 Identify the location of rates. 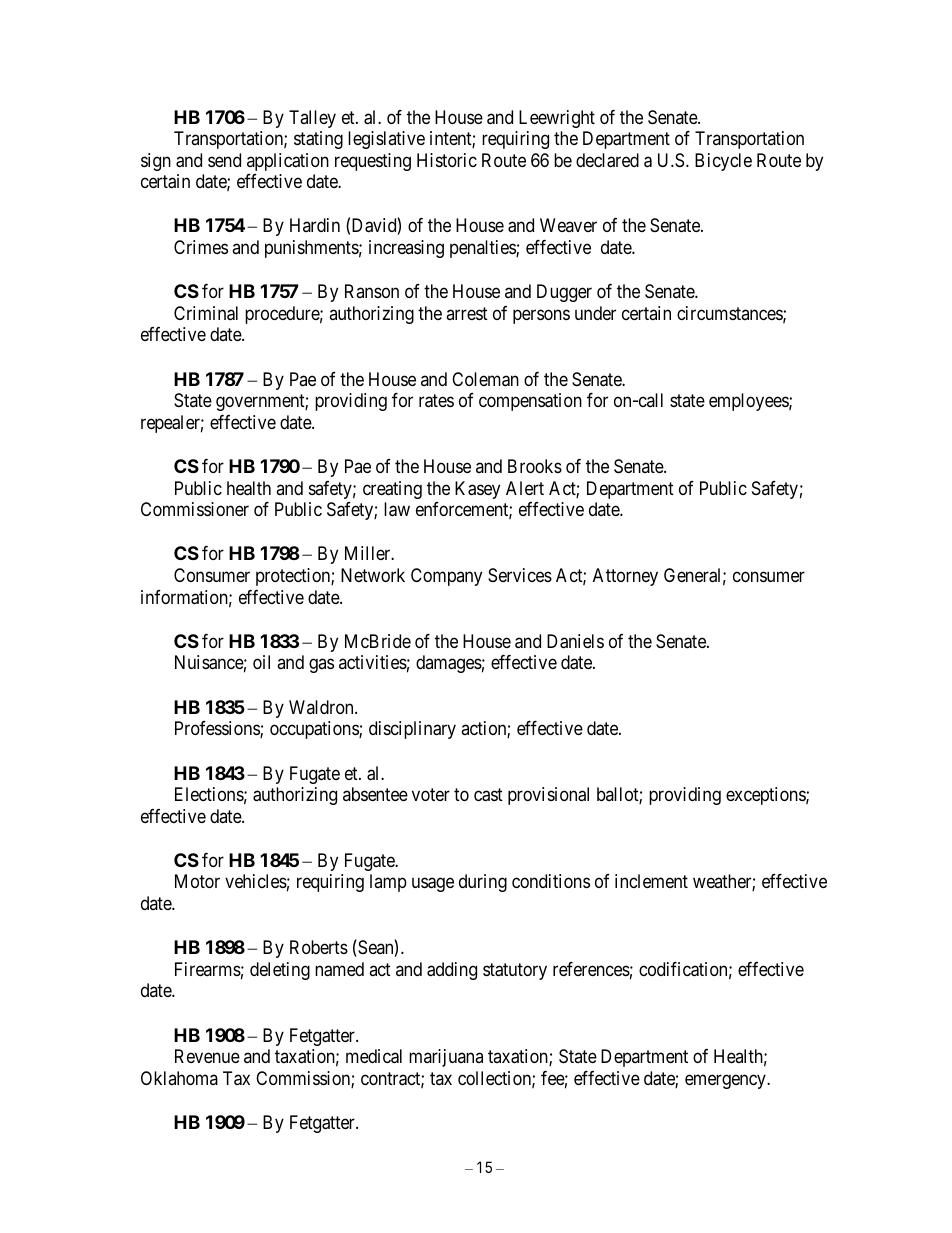
(436, 401).
